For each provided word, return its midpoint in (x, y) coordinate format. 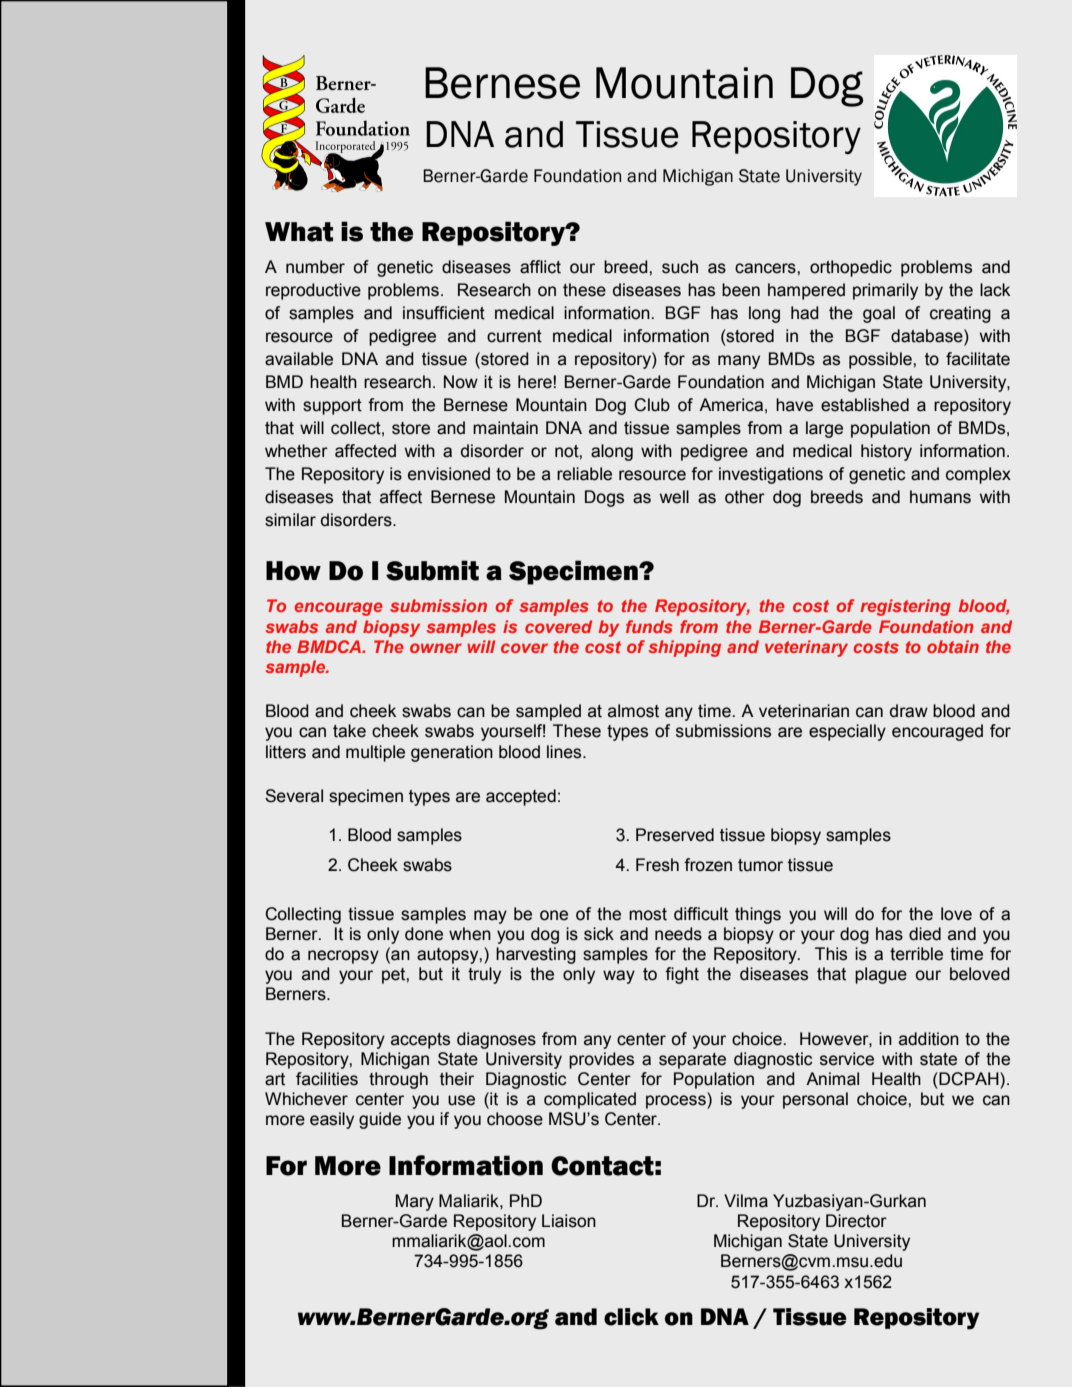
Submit (432, 570)
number (315, 267)
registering (905, 607)
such (680, 267)
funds (649, 626)
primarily (885, 291)
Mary (415, 1202)
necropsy (343, 957)
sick (599, 934)
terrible (916, 954)
